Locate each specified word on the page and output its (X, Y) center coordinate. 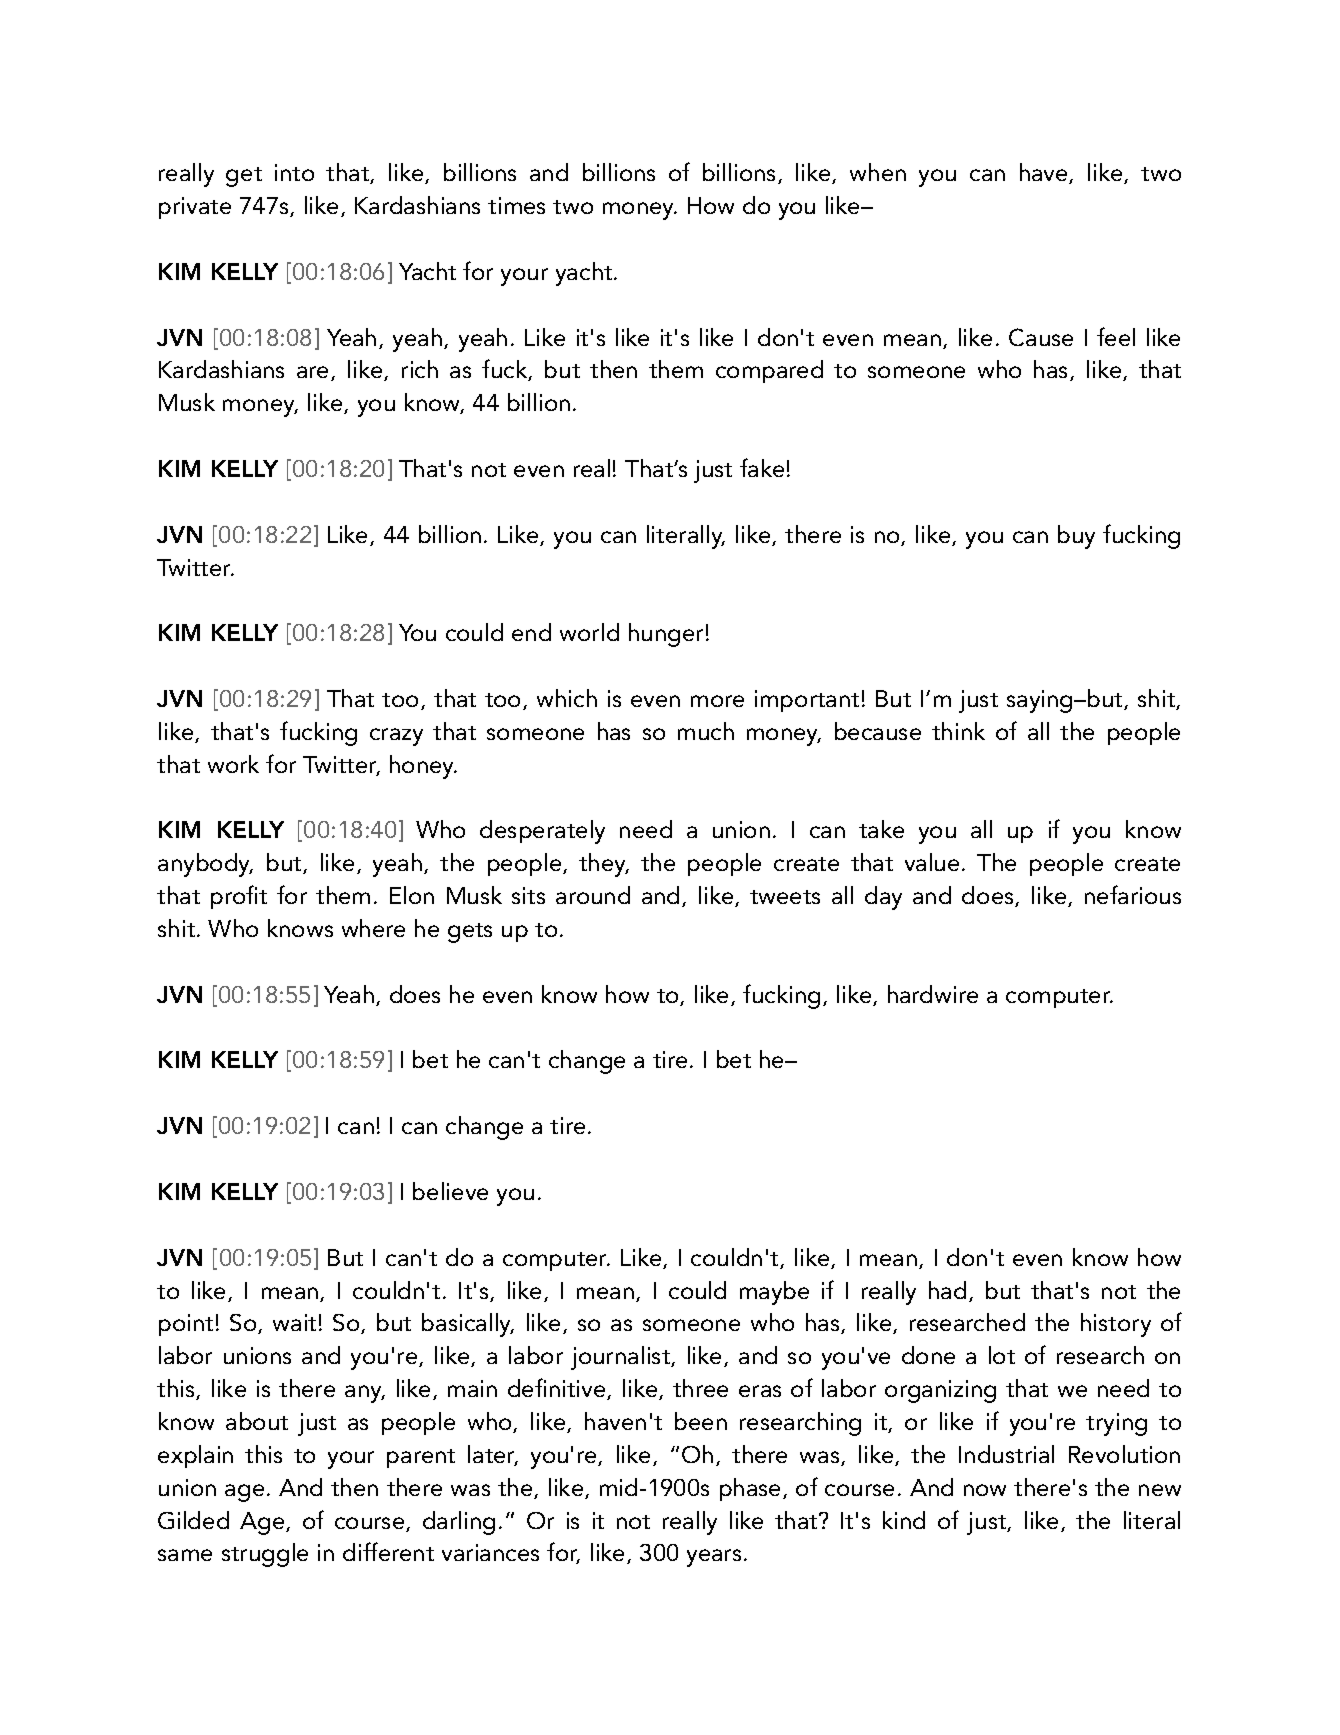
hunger (666, 635)
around (593, 895)
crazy (396, 737)
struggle (265, 1555)
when (878, 172)
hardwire (933, 994)
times (516, 205)
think (958, 731)
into (294, 172)
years (714, 1558)
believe (450, 1191)
